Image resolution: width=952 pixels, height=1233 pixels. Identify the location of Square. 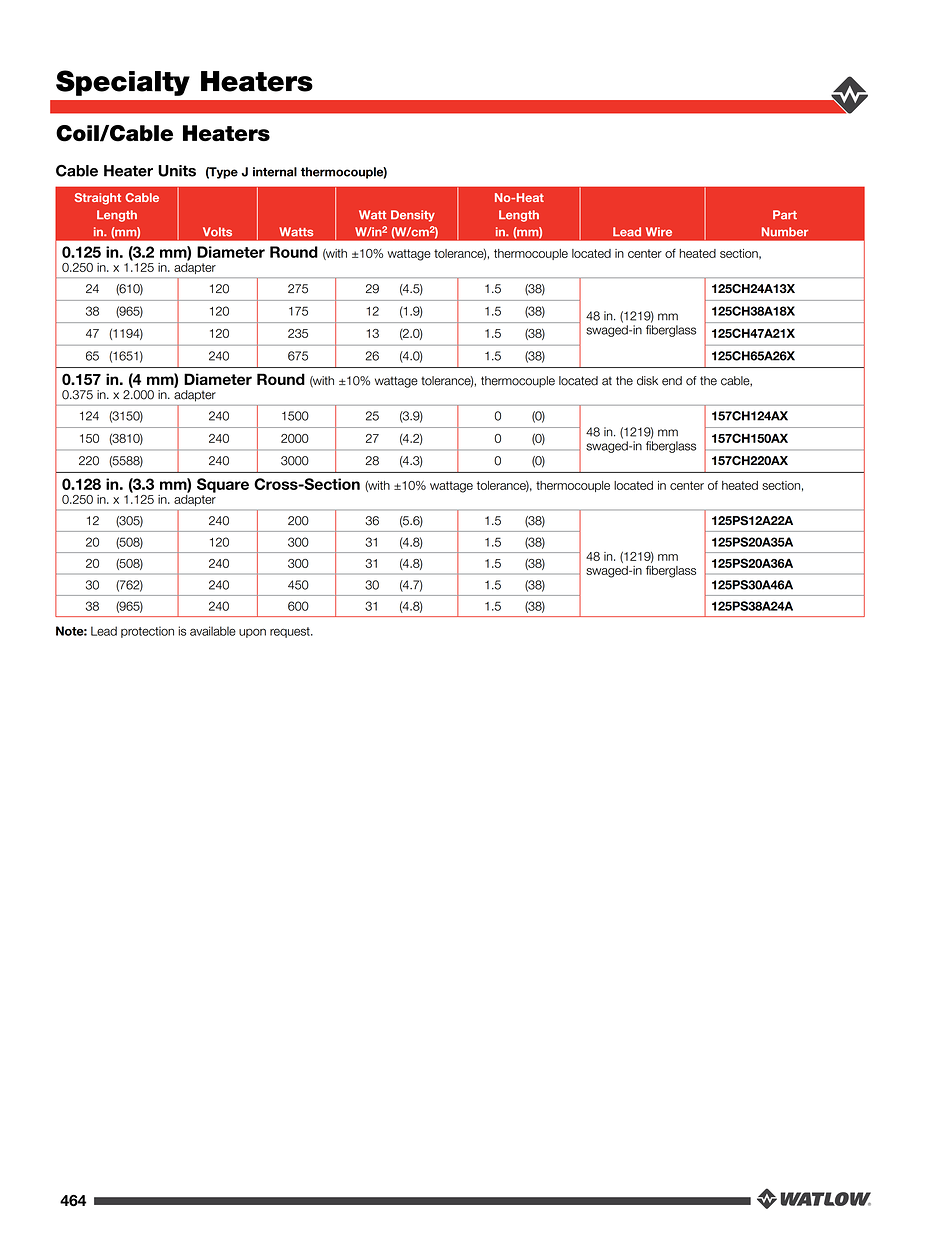
(223, 485).
